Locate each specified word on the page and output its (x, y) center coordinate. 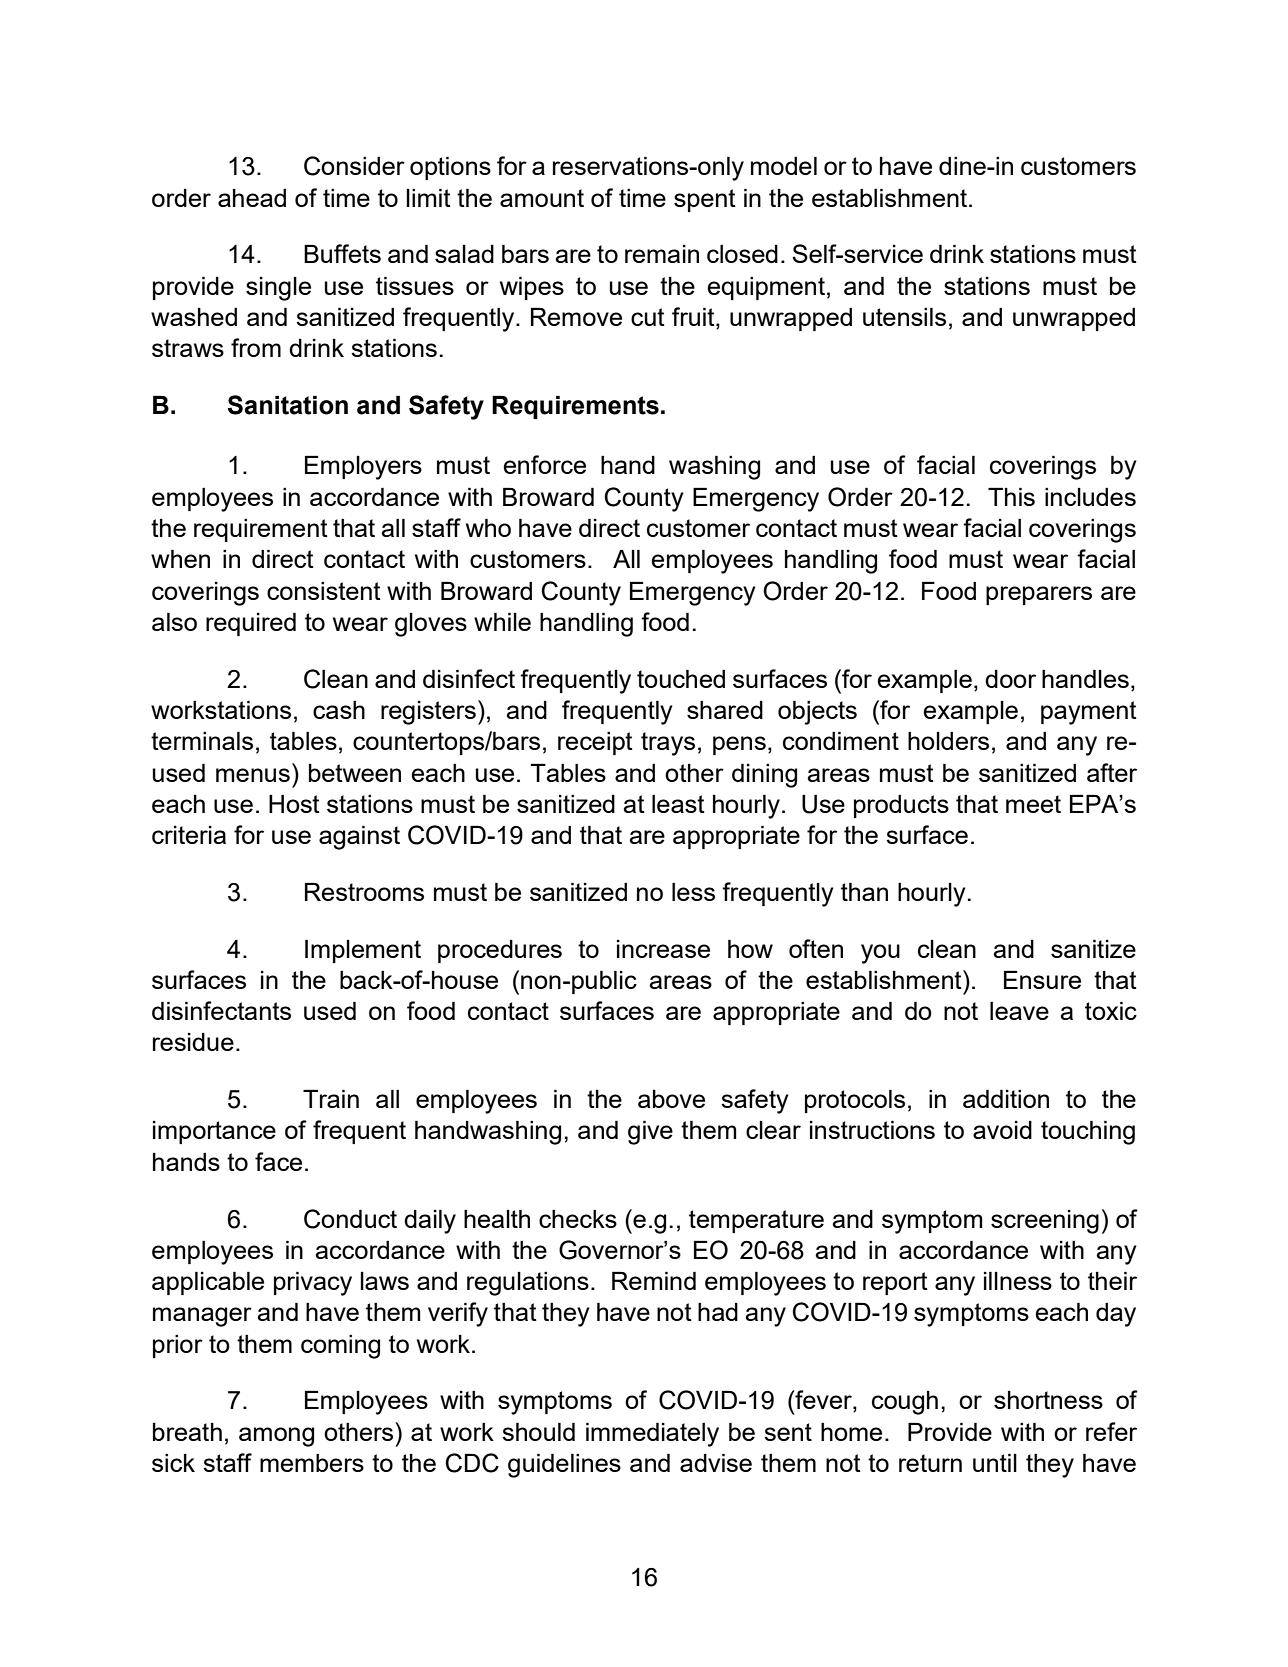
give (650, 1133)
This (1011, 497)
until (995, 1463)
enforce (544, 464)
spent (705, 200)
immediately (652, 1435)
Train (331, 1099)
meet (1033, 804)
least (678, 804)
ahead (252, 198)
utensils (904, 317)
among (276, 1437)
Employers (363, 468)
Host (294, 804)
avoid (1002, 1130)
